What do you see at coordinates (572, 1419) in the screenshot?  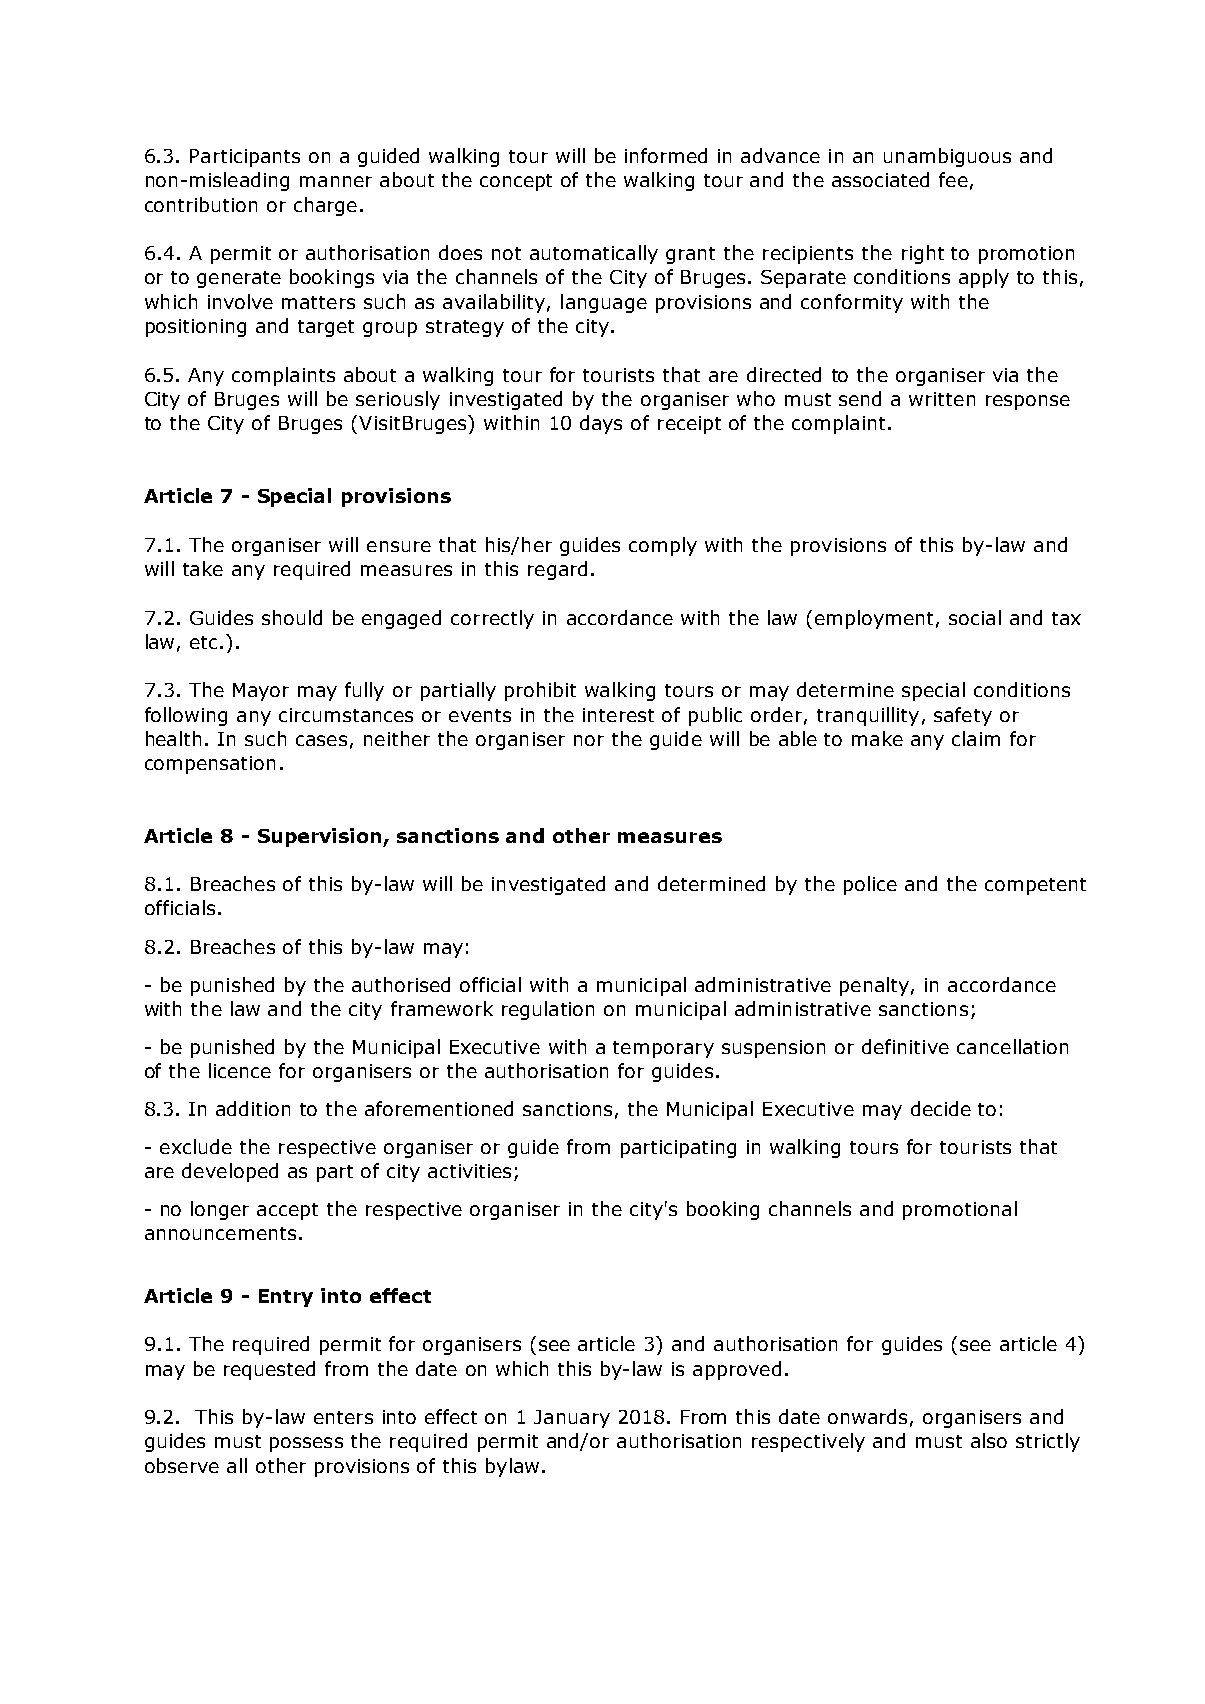 I see `January` at bounding box center [572, 1419].
